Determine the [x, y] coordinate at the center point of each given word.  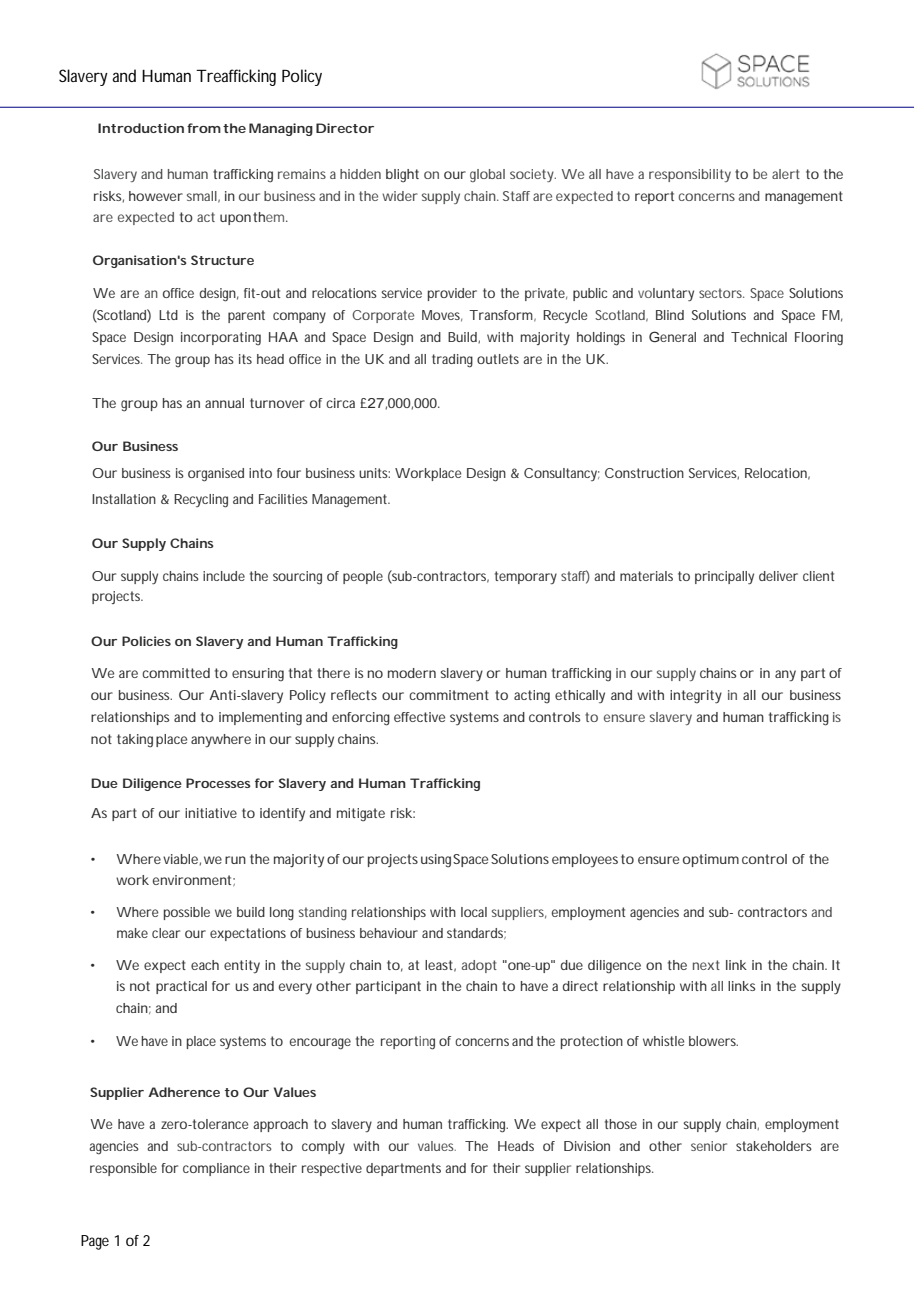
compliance [216, 1169]
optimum [711, 860]
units [374, 473]
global [487, 175]
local [474, 912]
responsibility [690, 175]
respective [332, 1169]
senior [709, 1146]
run [235, 860]
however [156, 196]
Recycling [201, 501]
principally [724, 577]
